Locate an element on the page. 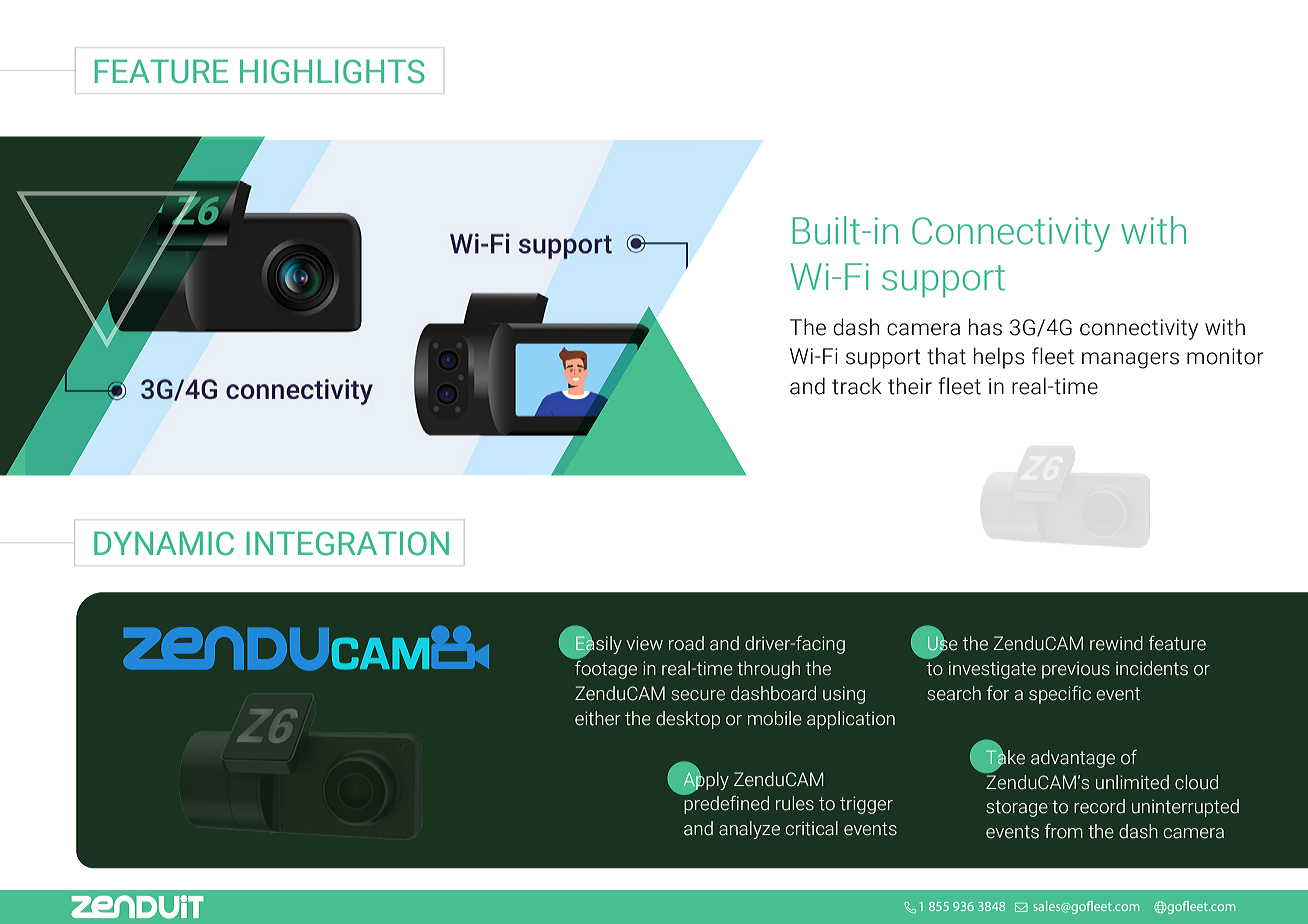 The image size is (1308, 924). managers is located at coordinates (1130, 360).
